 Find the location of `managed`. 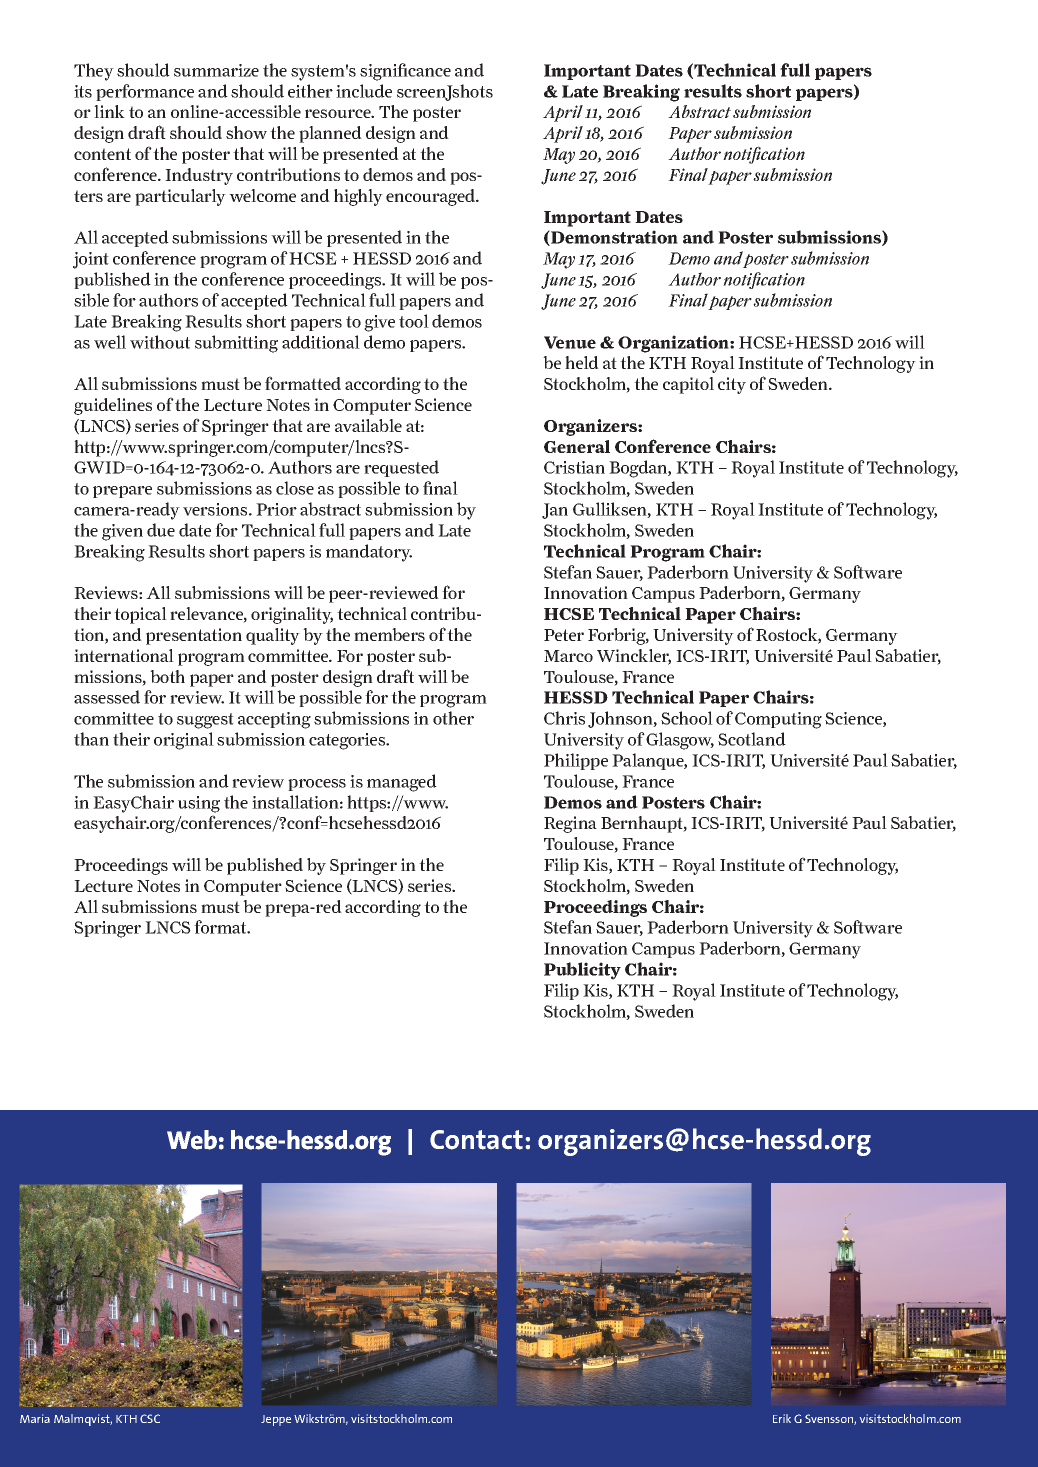

managed is located at coordinates (402, 783).
